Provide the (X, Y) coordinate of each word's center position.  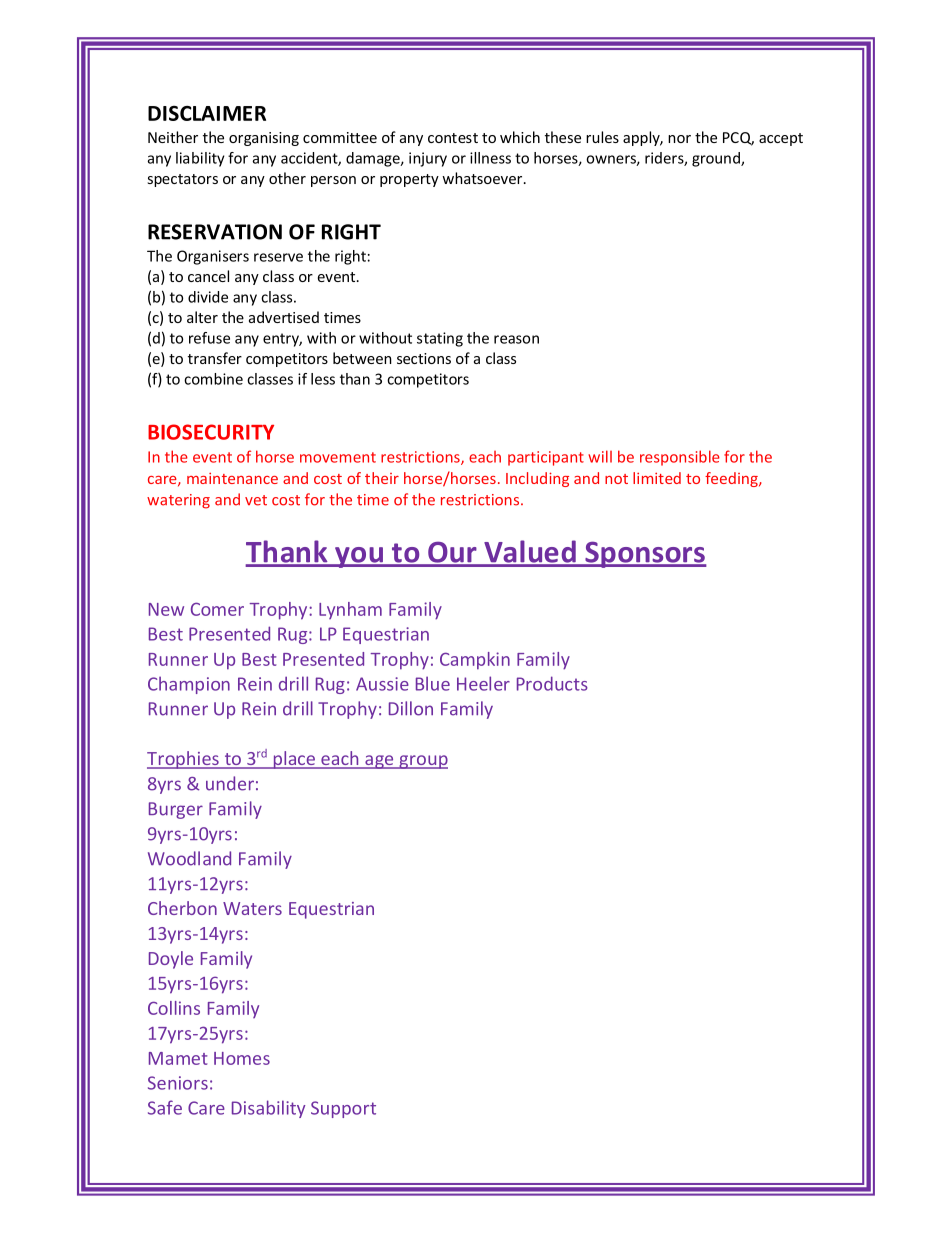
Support (343, 1109)
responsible (680, 458)
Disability (269, 1109)
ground (717, 159)
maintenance (232, 478)
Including (537, 479)
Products (552, 683)
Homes (242, 1058)
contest (453, 138)
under (230, 783)
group (422, 762)
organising (264, 139)
